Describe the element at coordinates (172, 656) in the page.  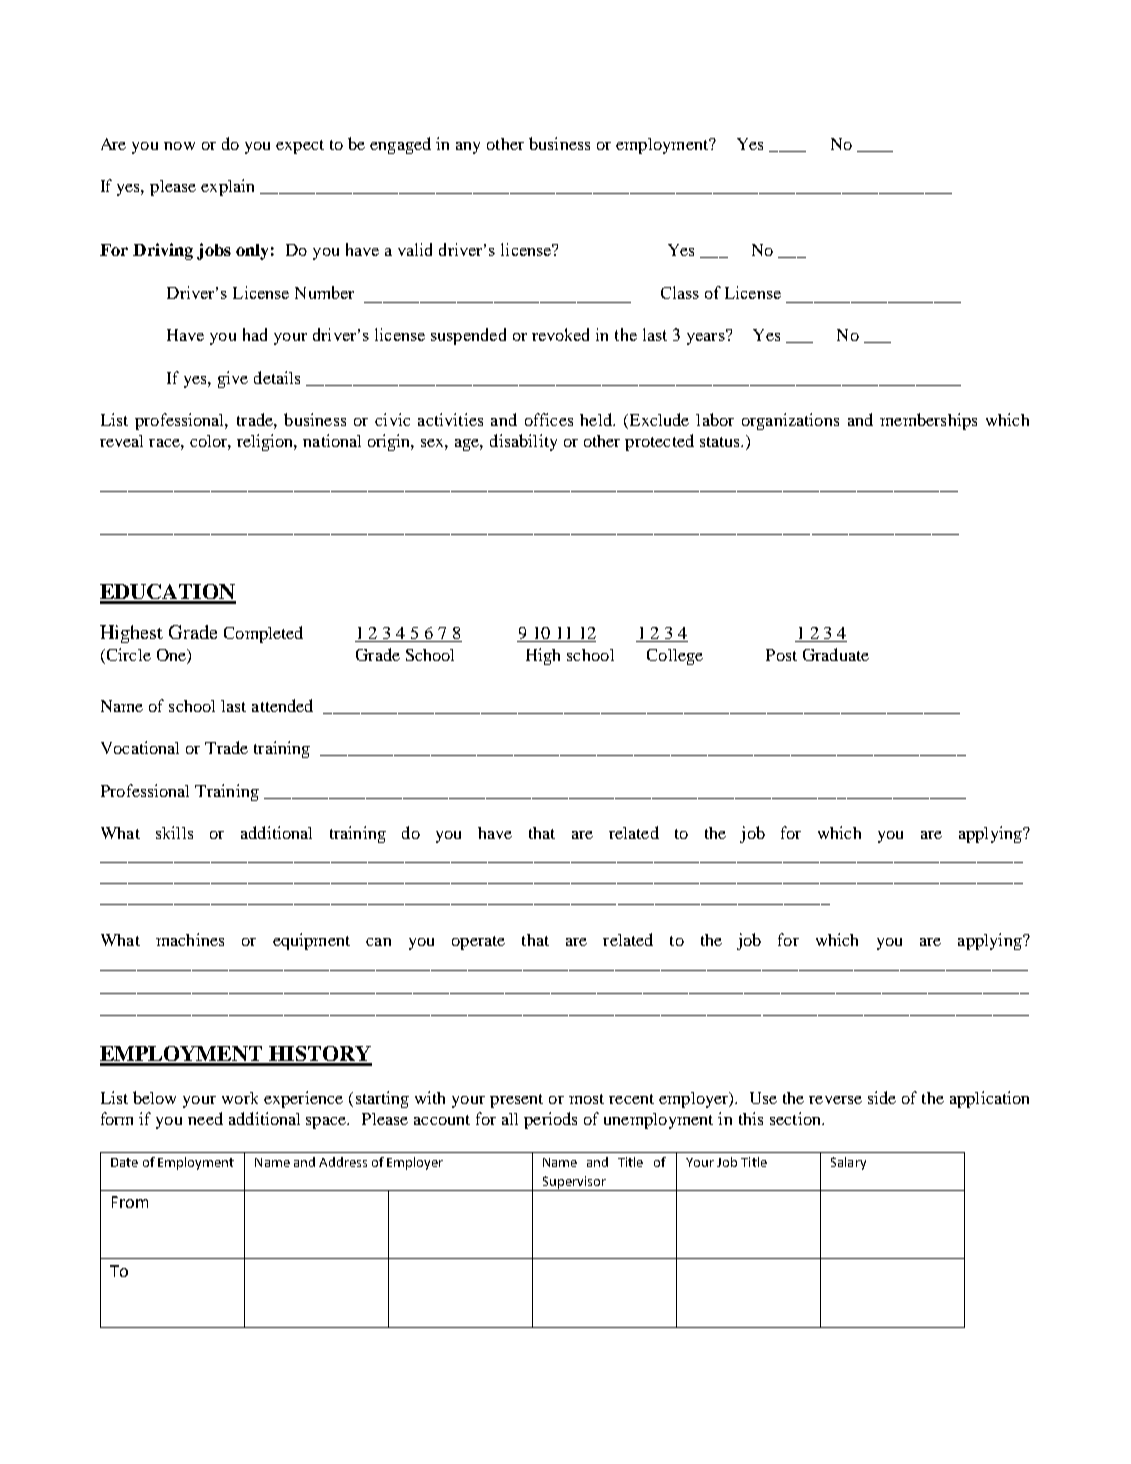
I see `One` at that location.
